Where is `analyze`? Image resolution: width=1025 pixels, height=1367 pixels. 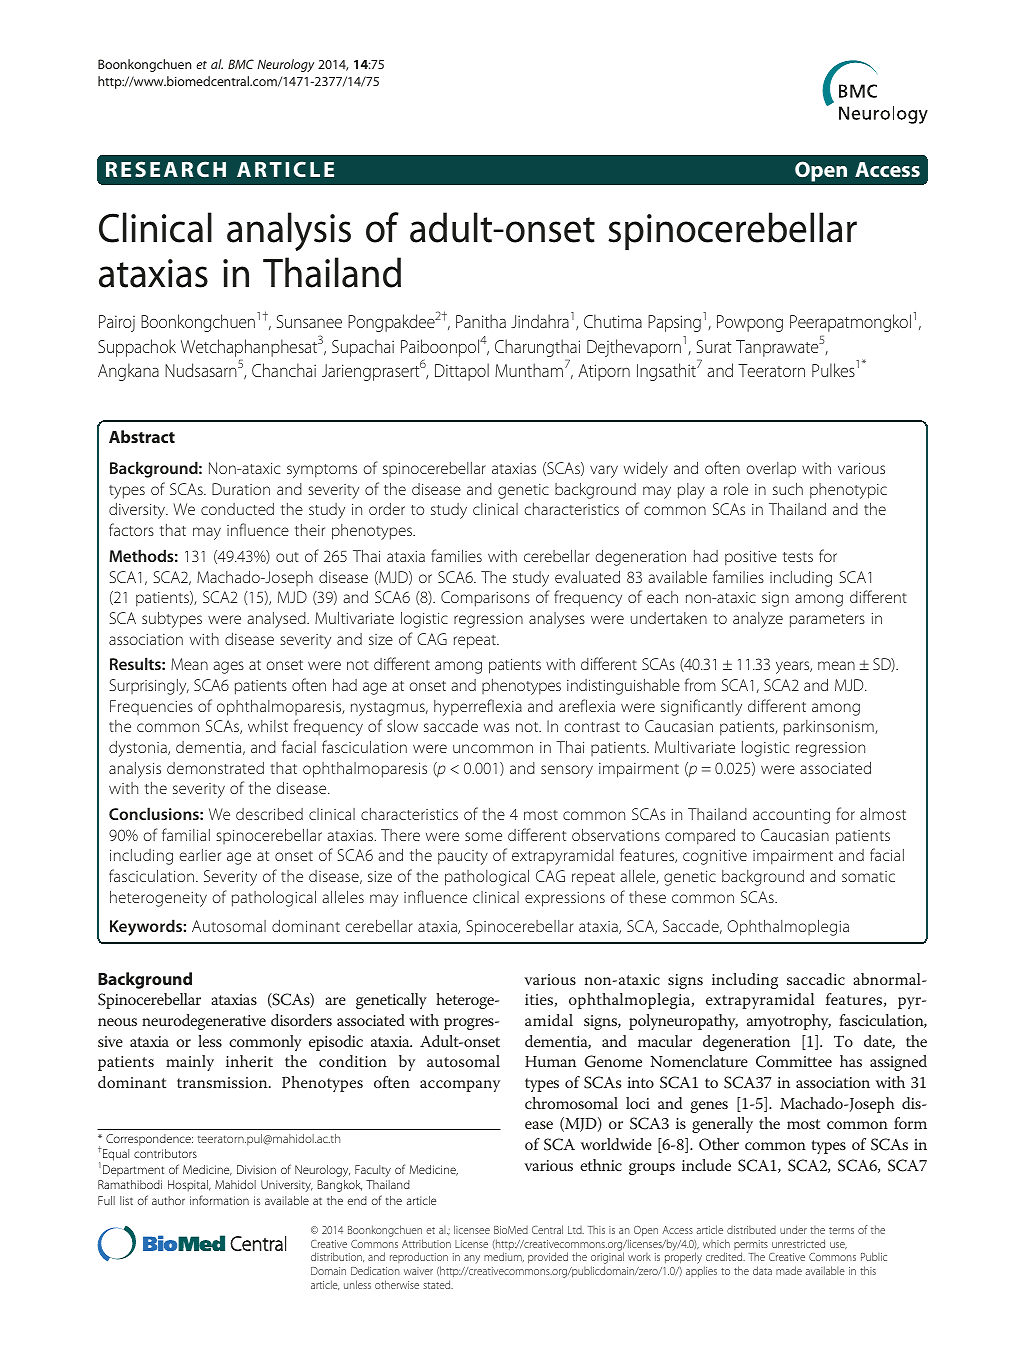 analyze is located at coordinates (758, 620).
